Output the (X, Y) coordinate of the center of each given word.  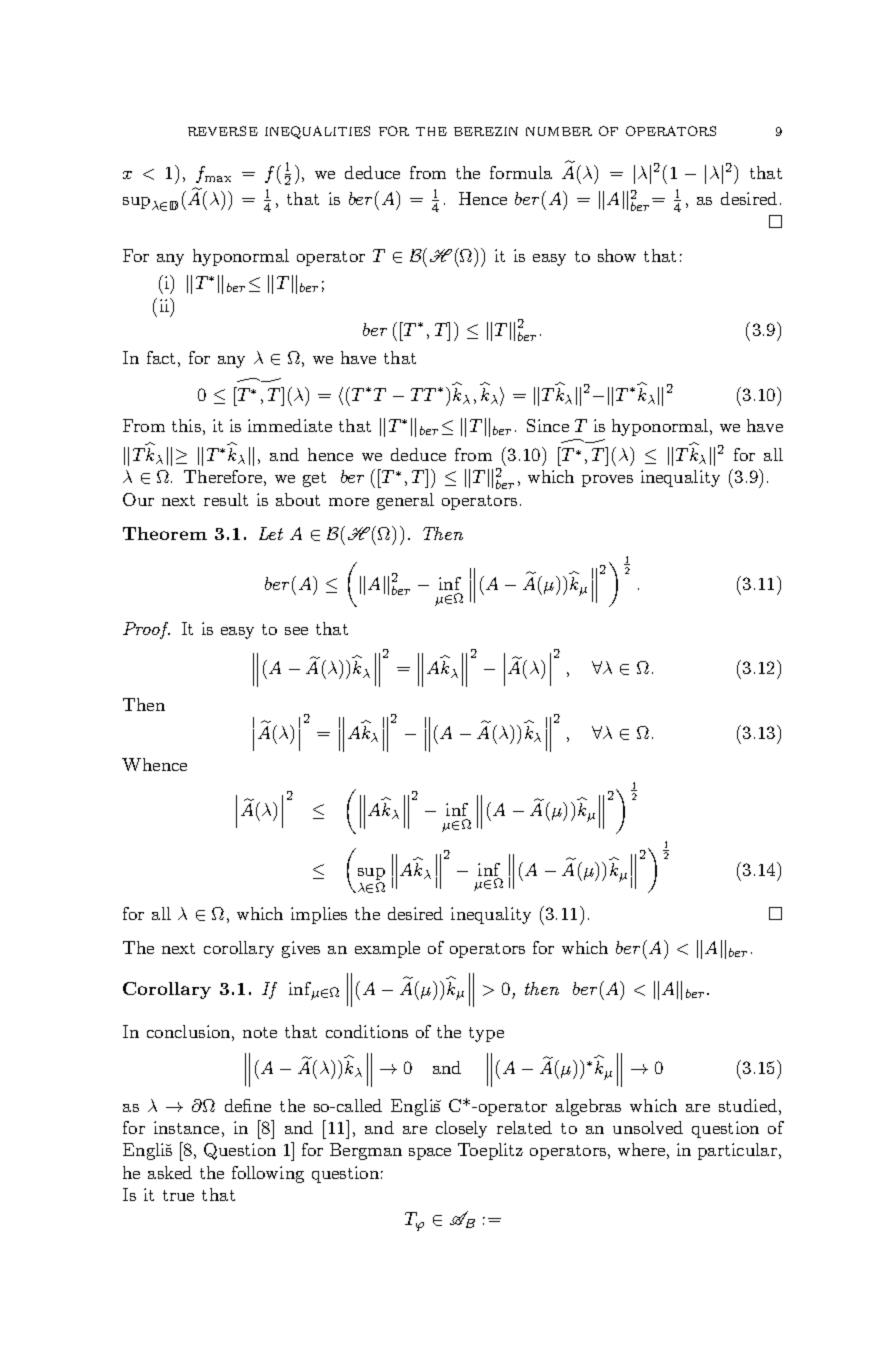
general (405, 501)
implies (319, 915)
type (486, 1034)
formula (521, 172)
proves (607, 481)
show (617, 255)
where (641, 1149)
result (226, 499)
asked (170, 1172)
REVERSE (223, 131)
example (387, 949)
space (430, 1154)
